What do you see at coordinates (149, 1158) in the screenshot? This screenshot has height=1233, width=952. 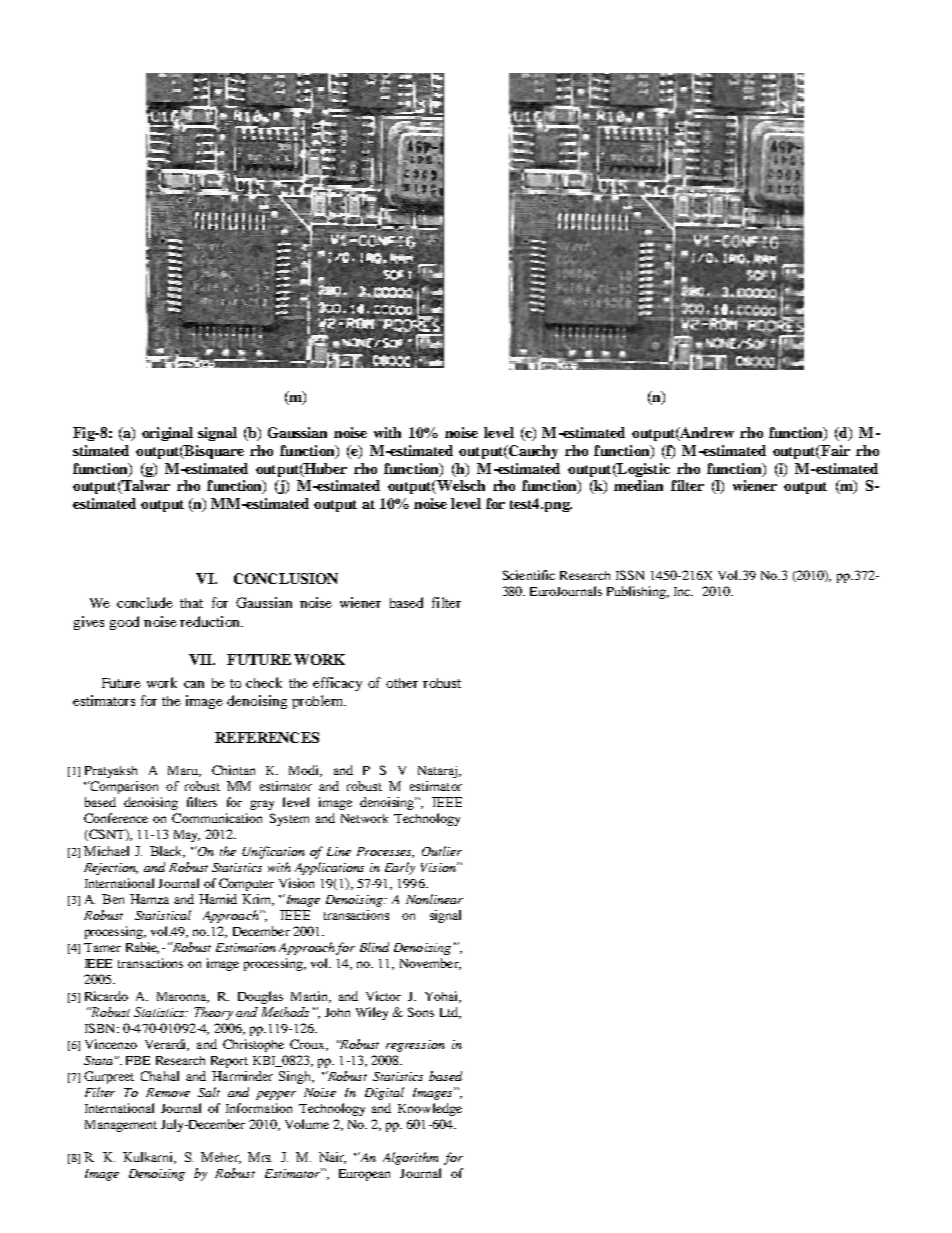 I see `Kulkarni` at bounding box center [149, 1158].
